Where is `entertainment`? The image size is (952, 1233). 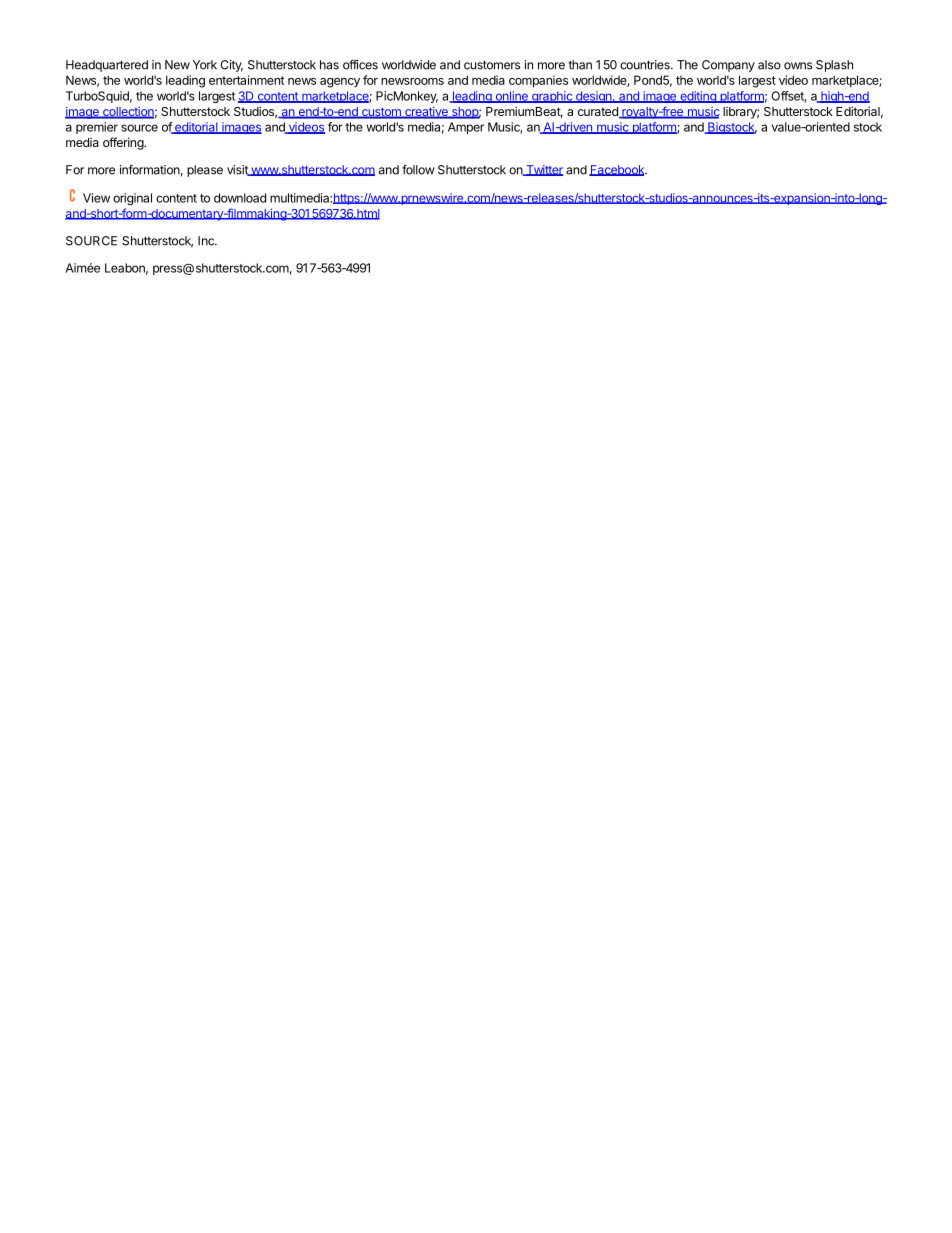
entertainment is located at coordinates (246, 80).
